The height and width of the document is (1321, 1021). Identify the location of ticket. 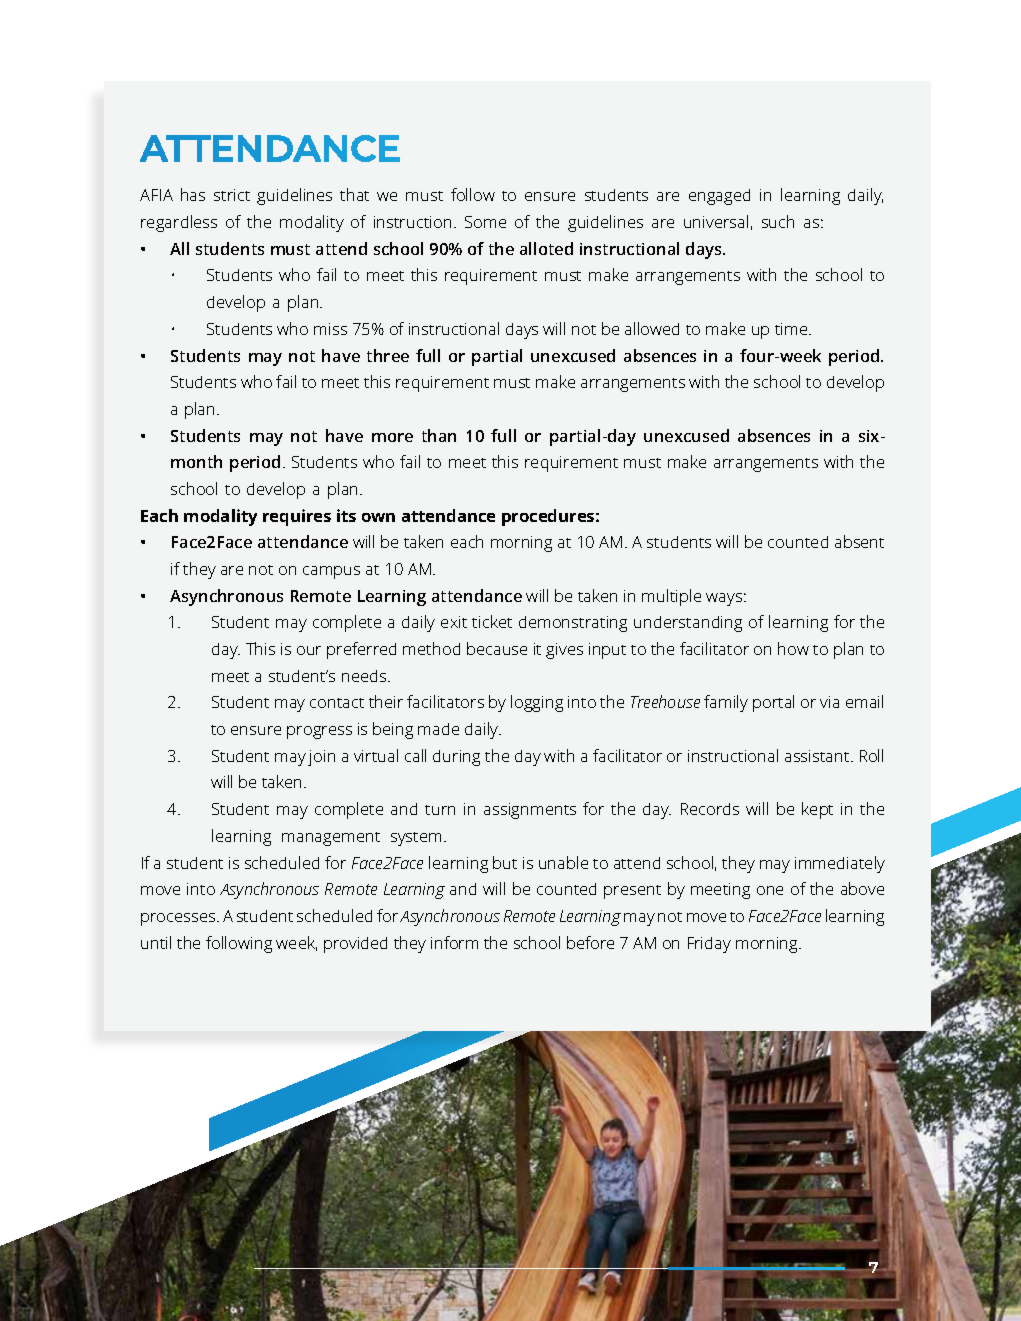
(492, 621).
